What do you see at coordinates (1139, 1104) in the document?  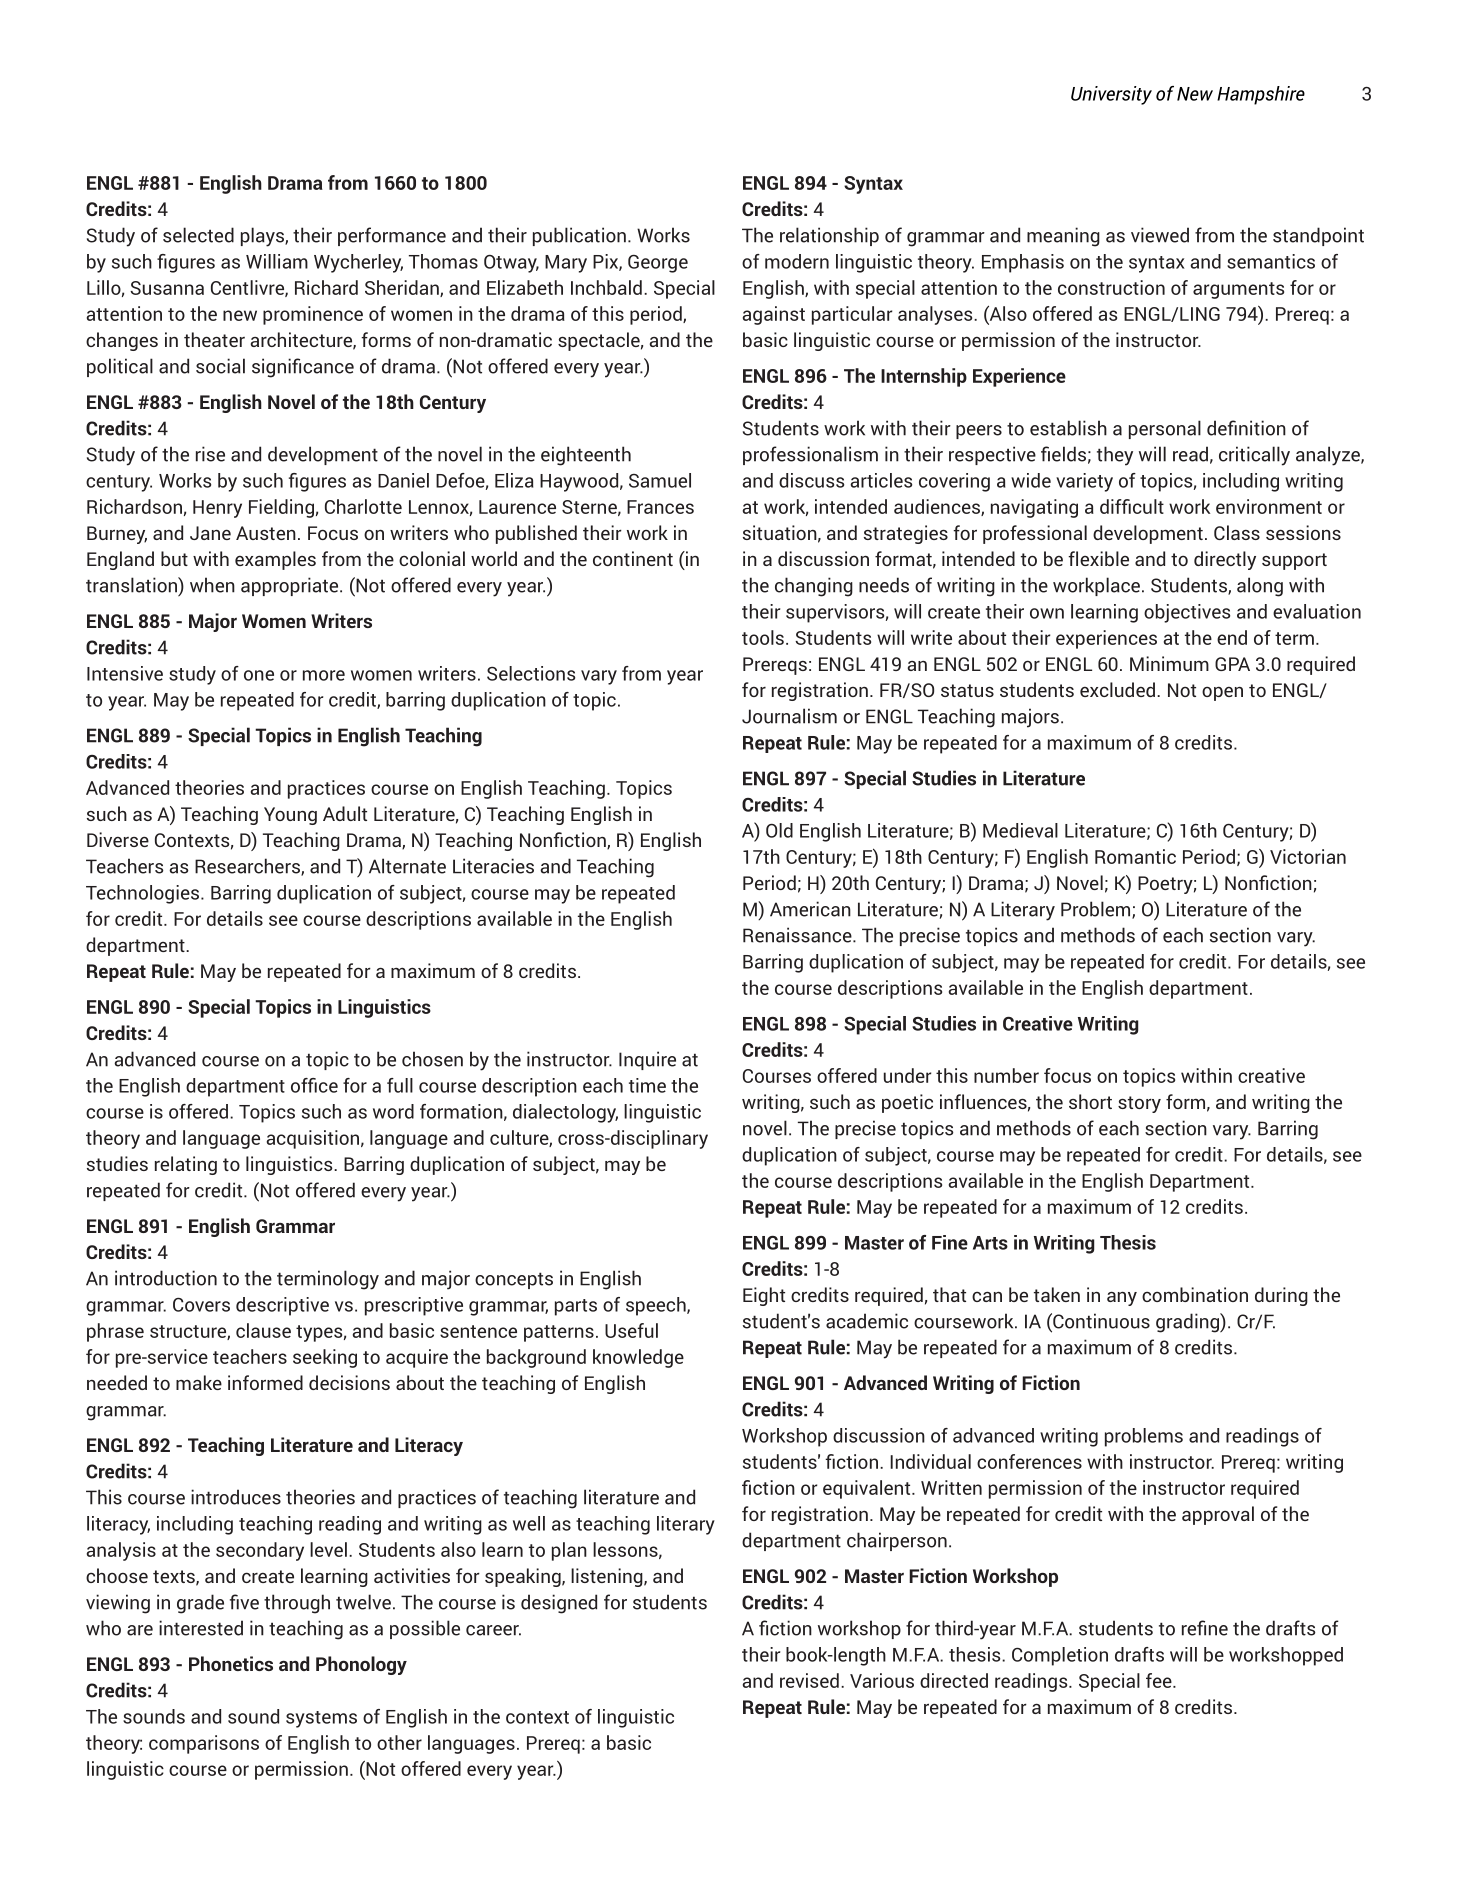 I see `story` at bounding box center [1139, 1104].
